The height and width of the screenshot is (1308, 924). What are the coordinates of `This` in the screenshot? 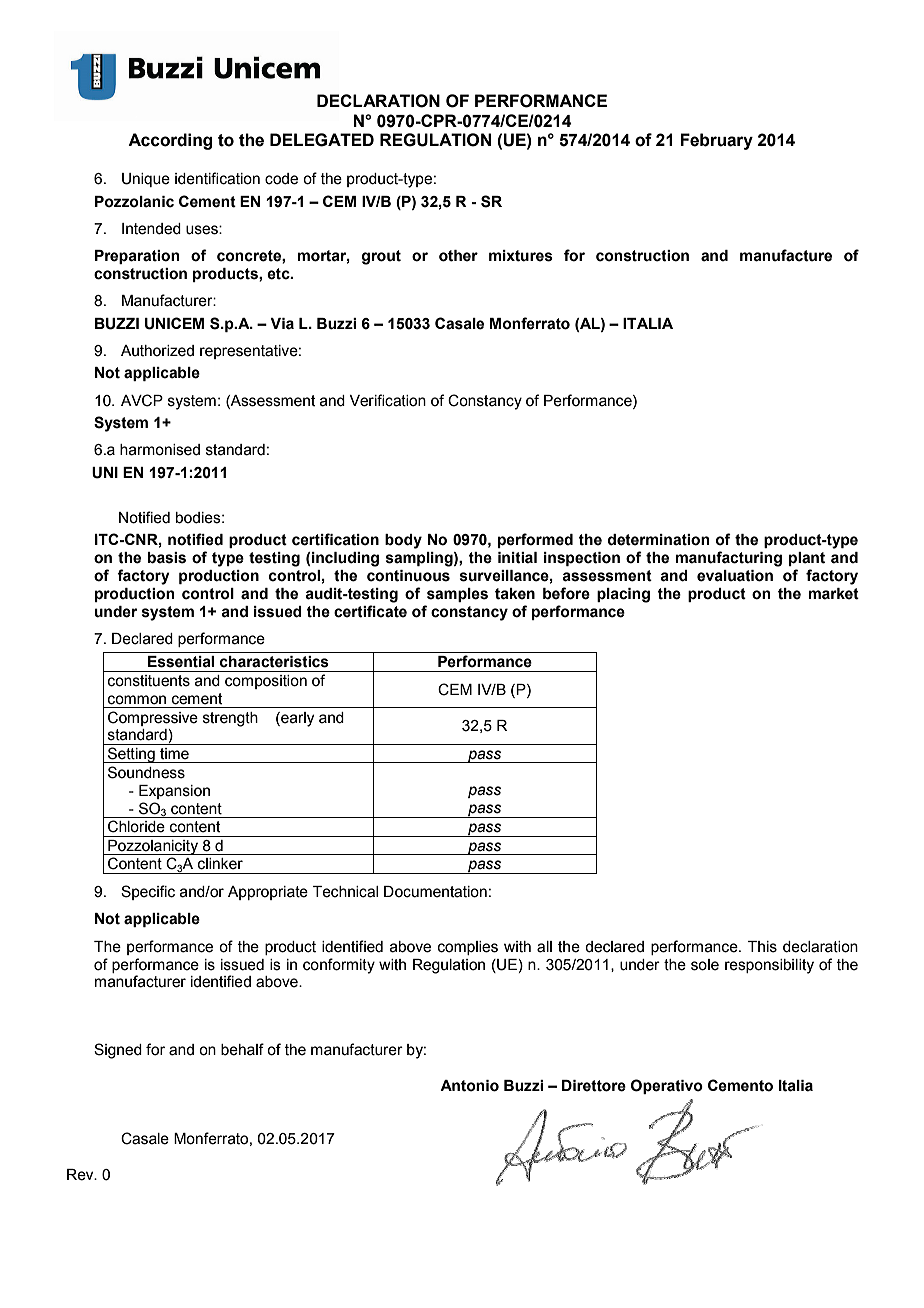 It's located at (762, 947).
